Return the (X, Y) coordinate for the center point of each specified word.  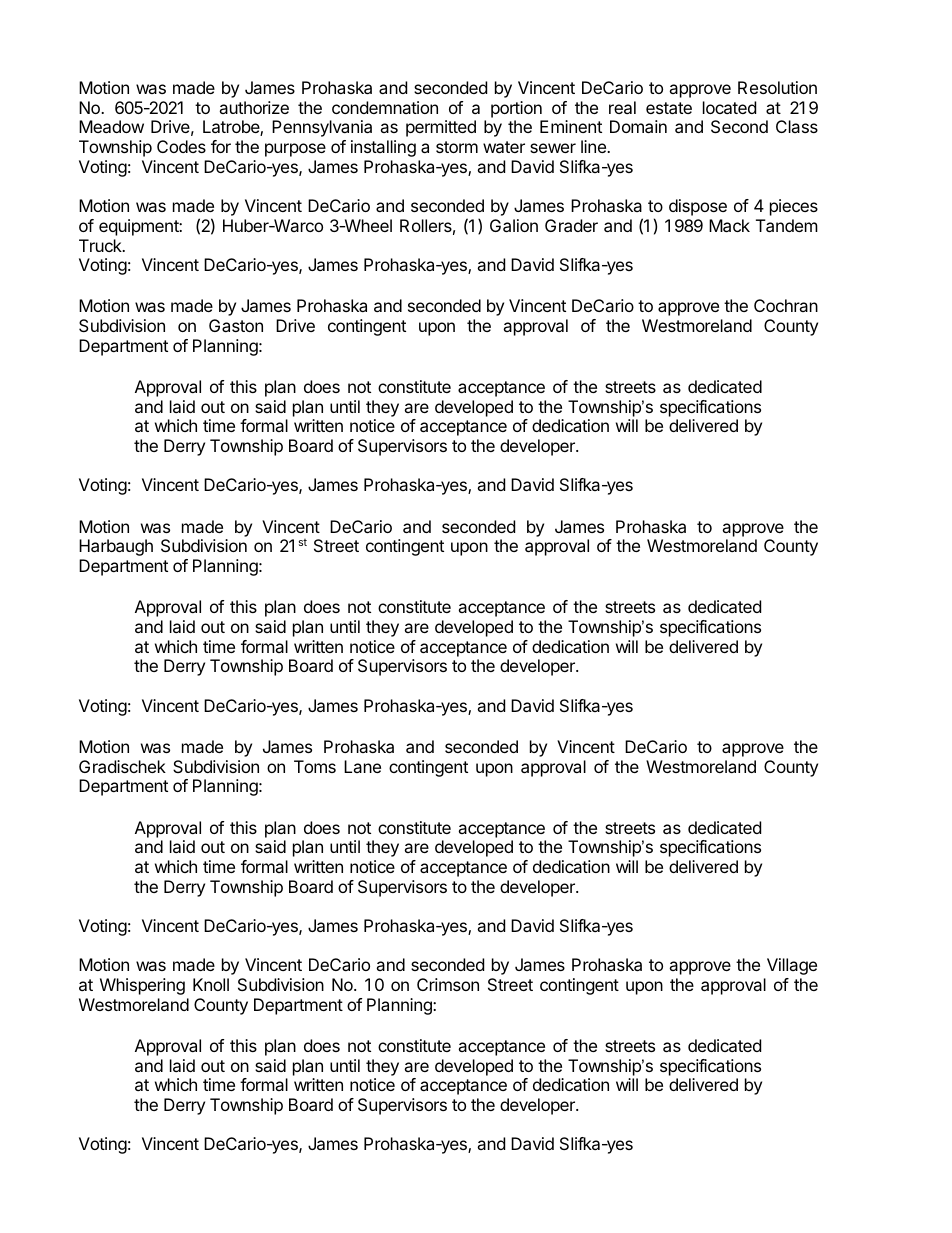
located (729, 107)
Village (792, 966)
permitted (441, 128)
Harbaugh (116, 547)
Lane (362, 766)
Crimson (448, 984)
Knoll (211, 984)
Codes (181, 146)
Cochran (786, 305)
